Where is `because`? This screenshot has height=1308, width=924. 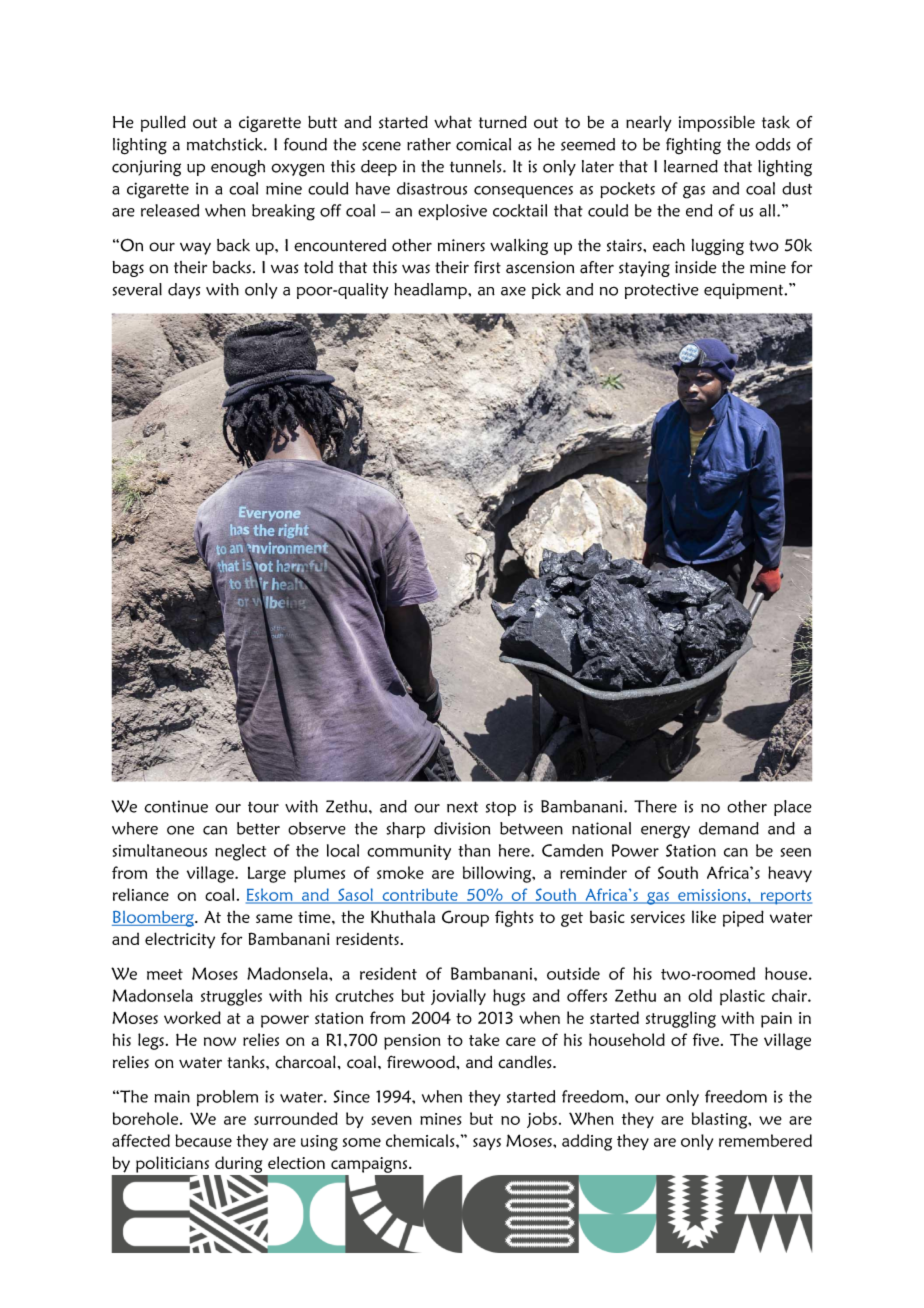
because is located at coordinates (203, 1140).
